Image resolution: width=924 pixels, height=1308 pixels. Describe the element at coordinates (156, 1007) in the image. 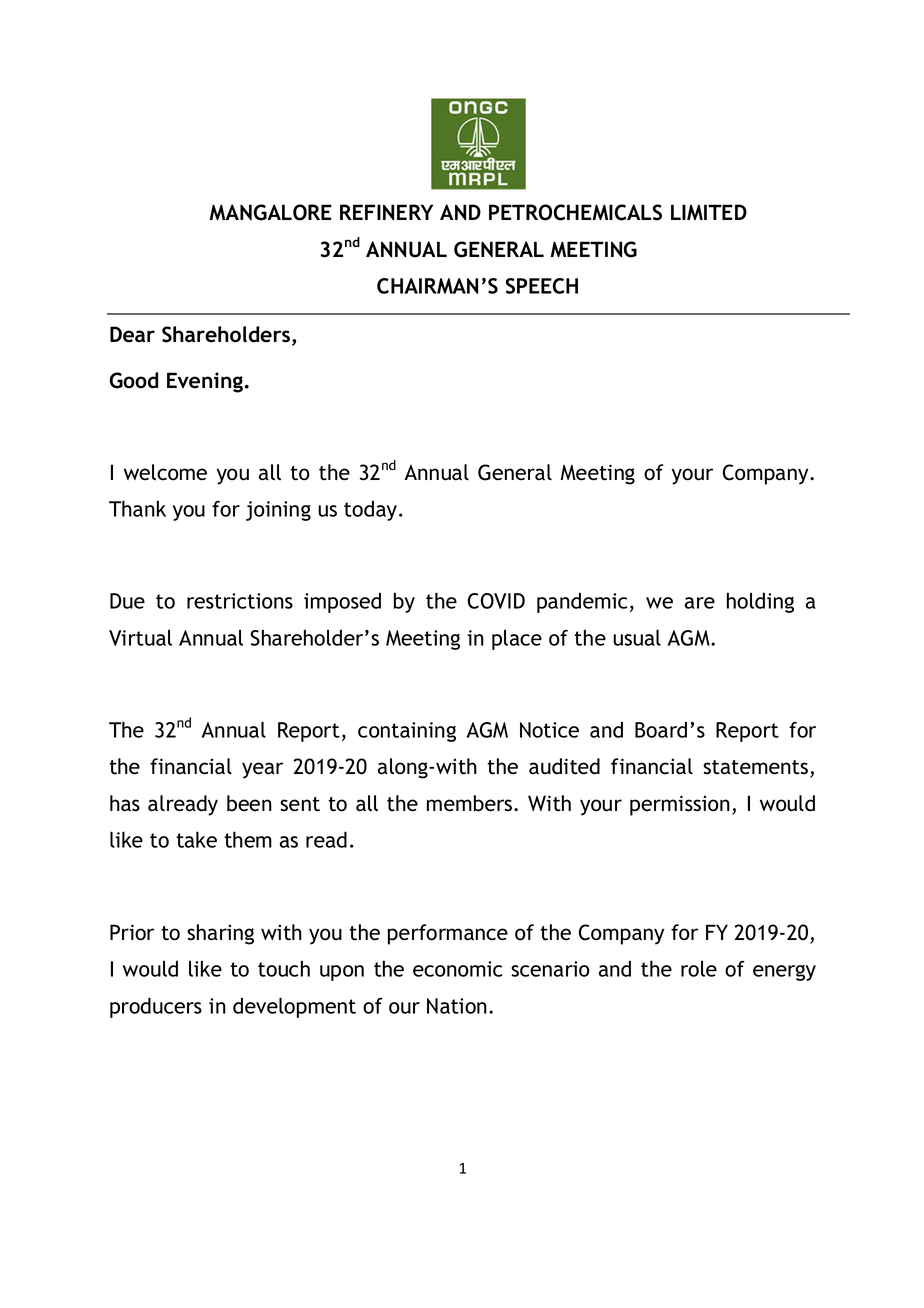

I see `producers` at that location.
